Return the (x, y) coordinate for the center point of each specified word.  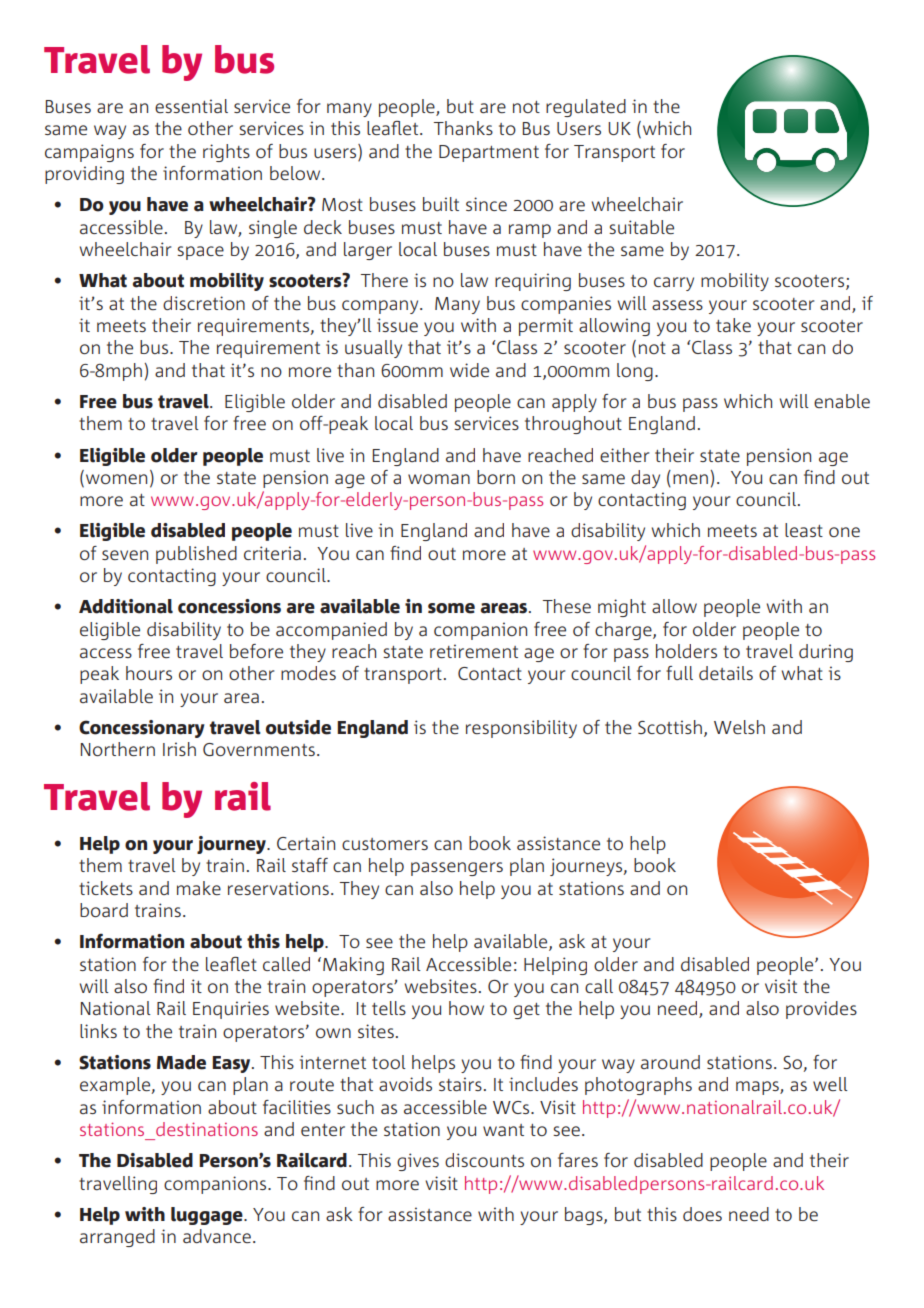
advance (217, 1236)
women (116, 479)
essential (191, 106)
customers (385, 844)
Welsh (739, 727)
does (702, 1214)
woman (439, 479)
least (804, 530)
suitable (641, 227)
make (199, 888)
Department (489, 153)
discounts (484, 1160)
